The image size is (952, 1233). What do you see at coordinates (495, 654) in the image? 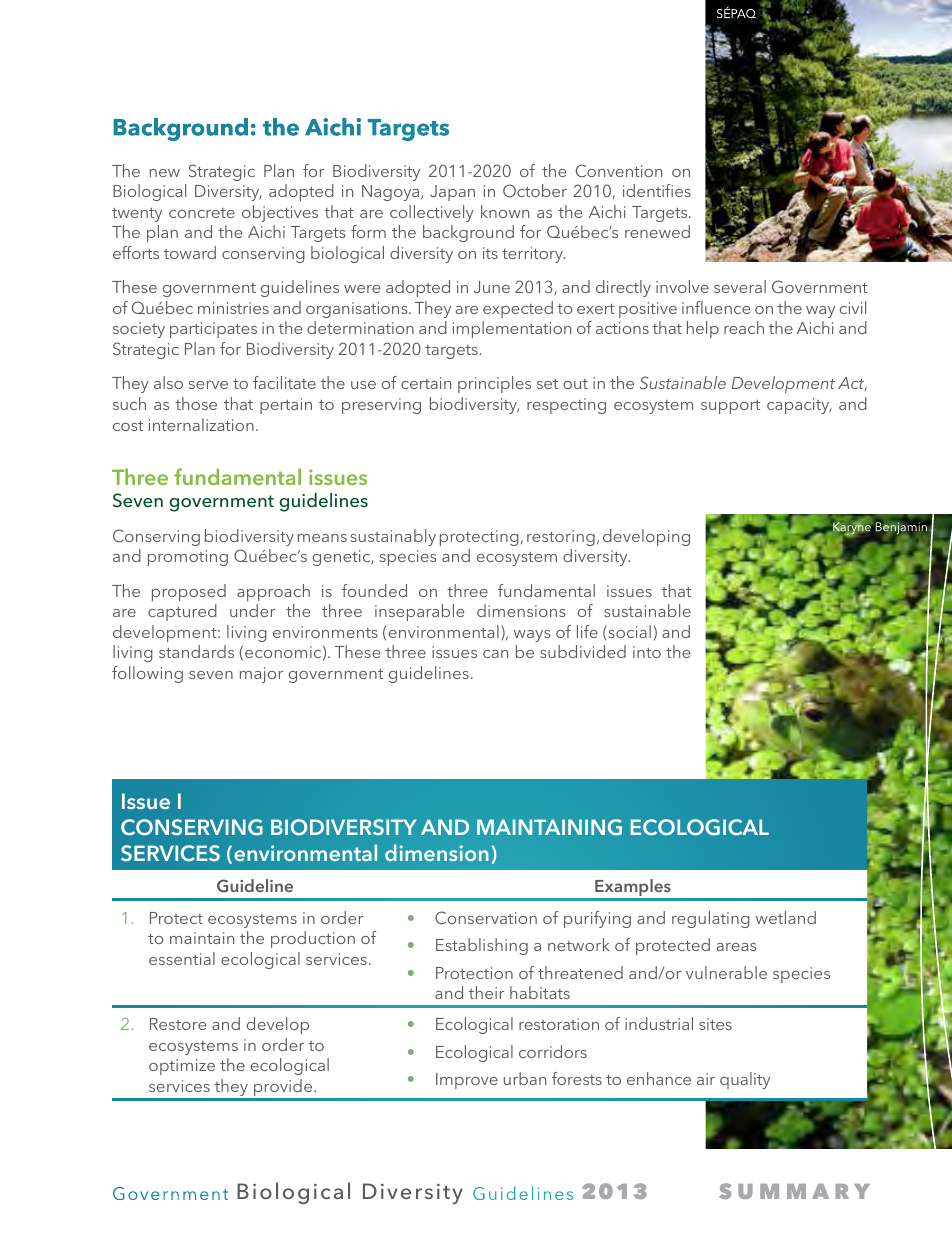
I see `can` at bounding box center [495, 654].
